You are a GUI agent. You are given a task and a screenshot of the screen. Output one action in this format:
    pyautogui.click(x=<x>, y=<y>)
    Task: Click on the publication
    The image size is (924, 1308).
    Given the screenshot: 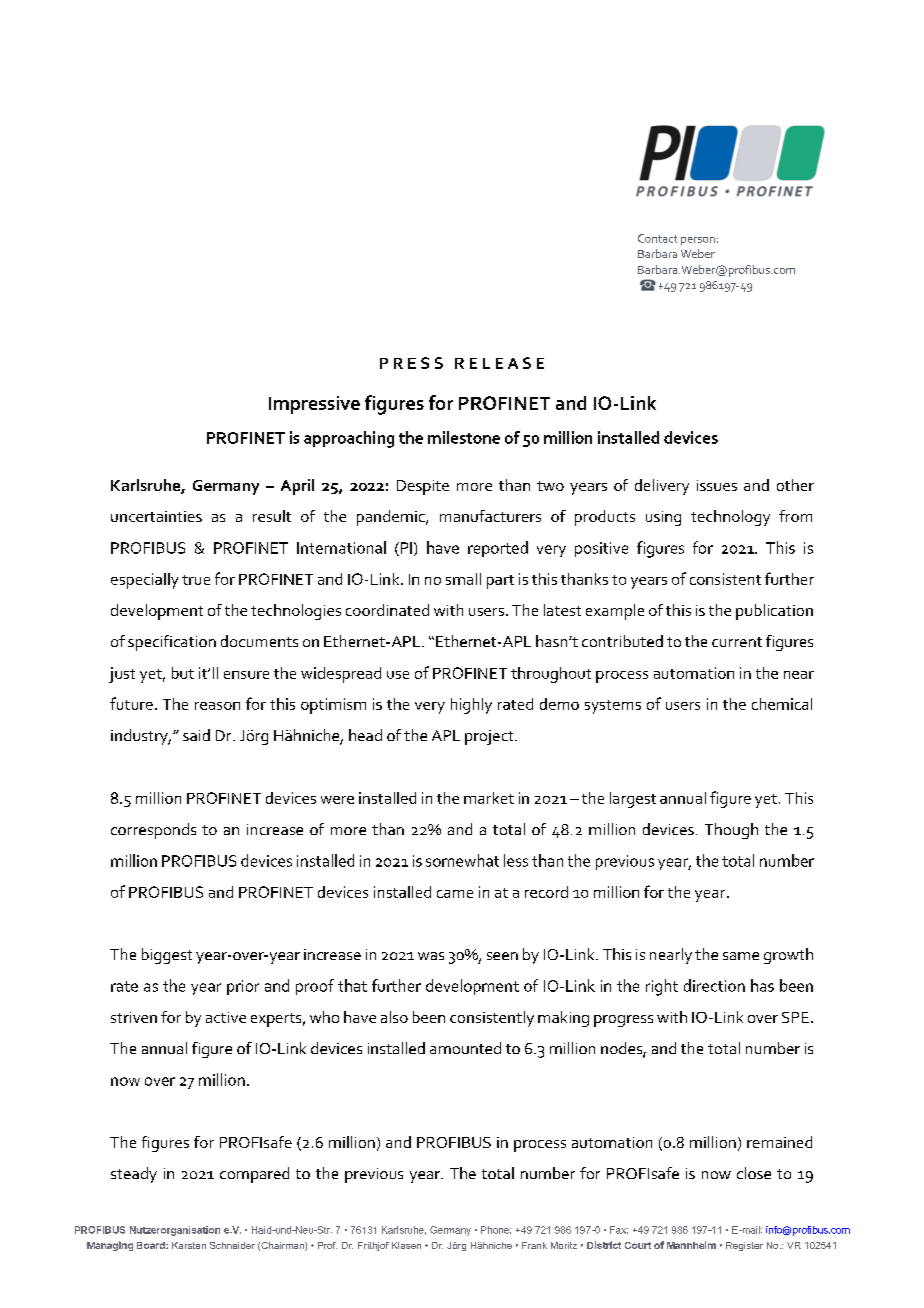 What is the action you would take?
    pyautogui.click(x=774, y=612)
